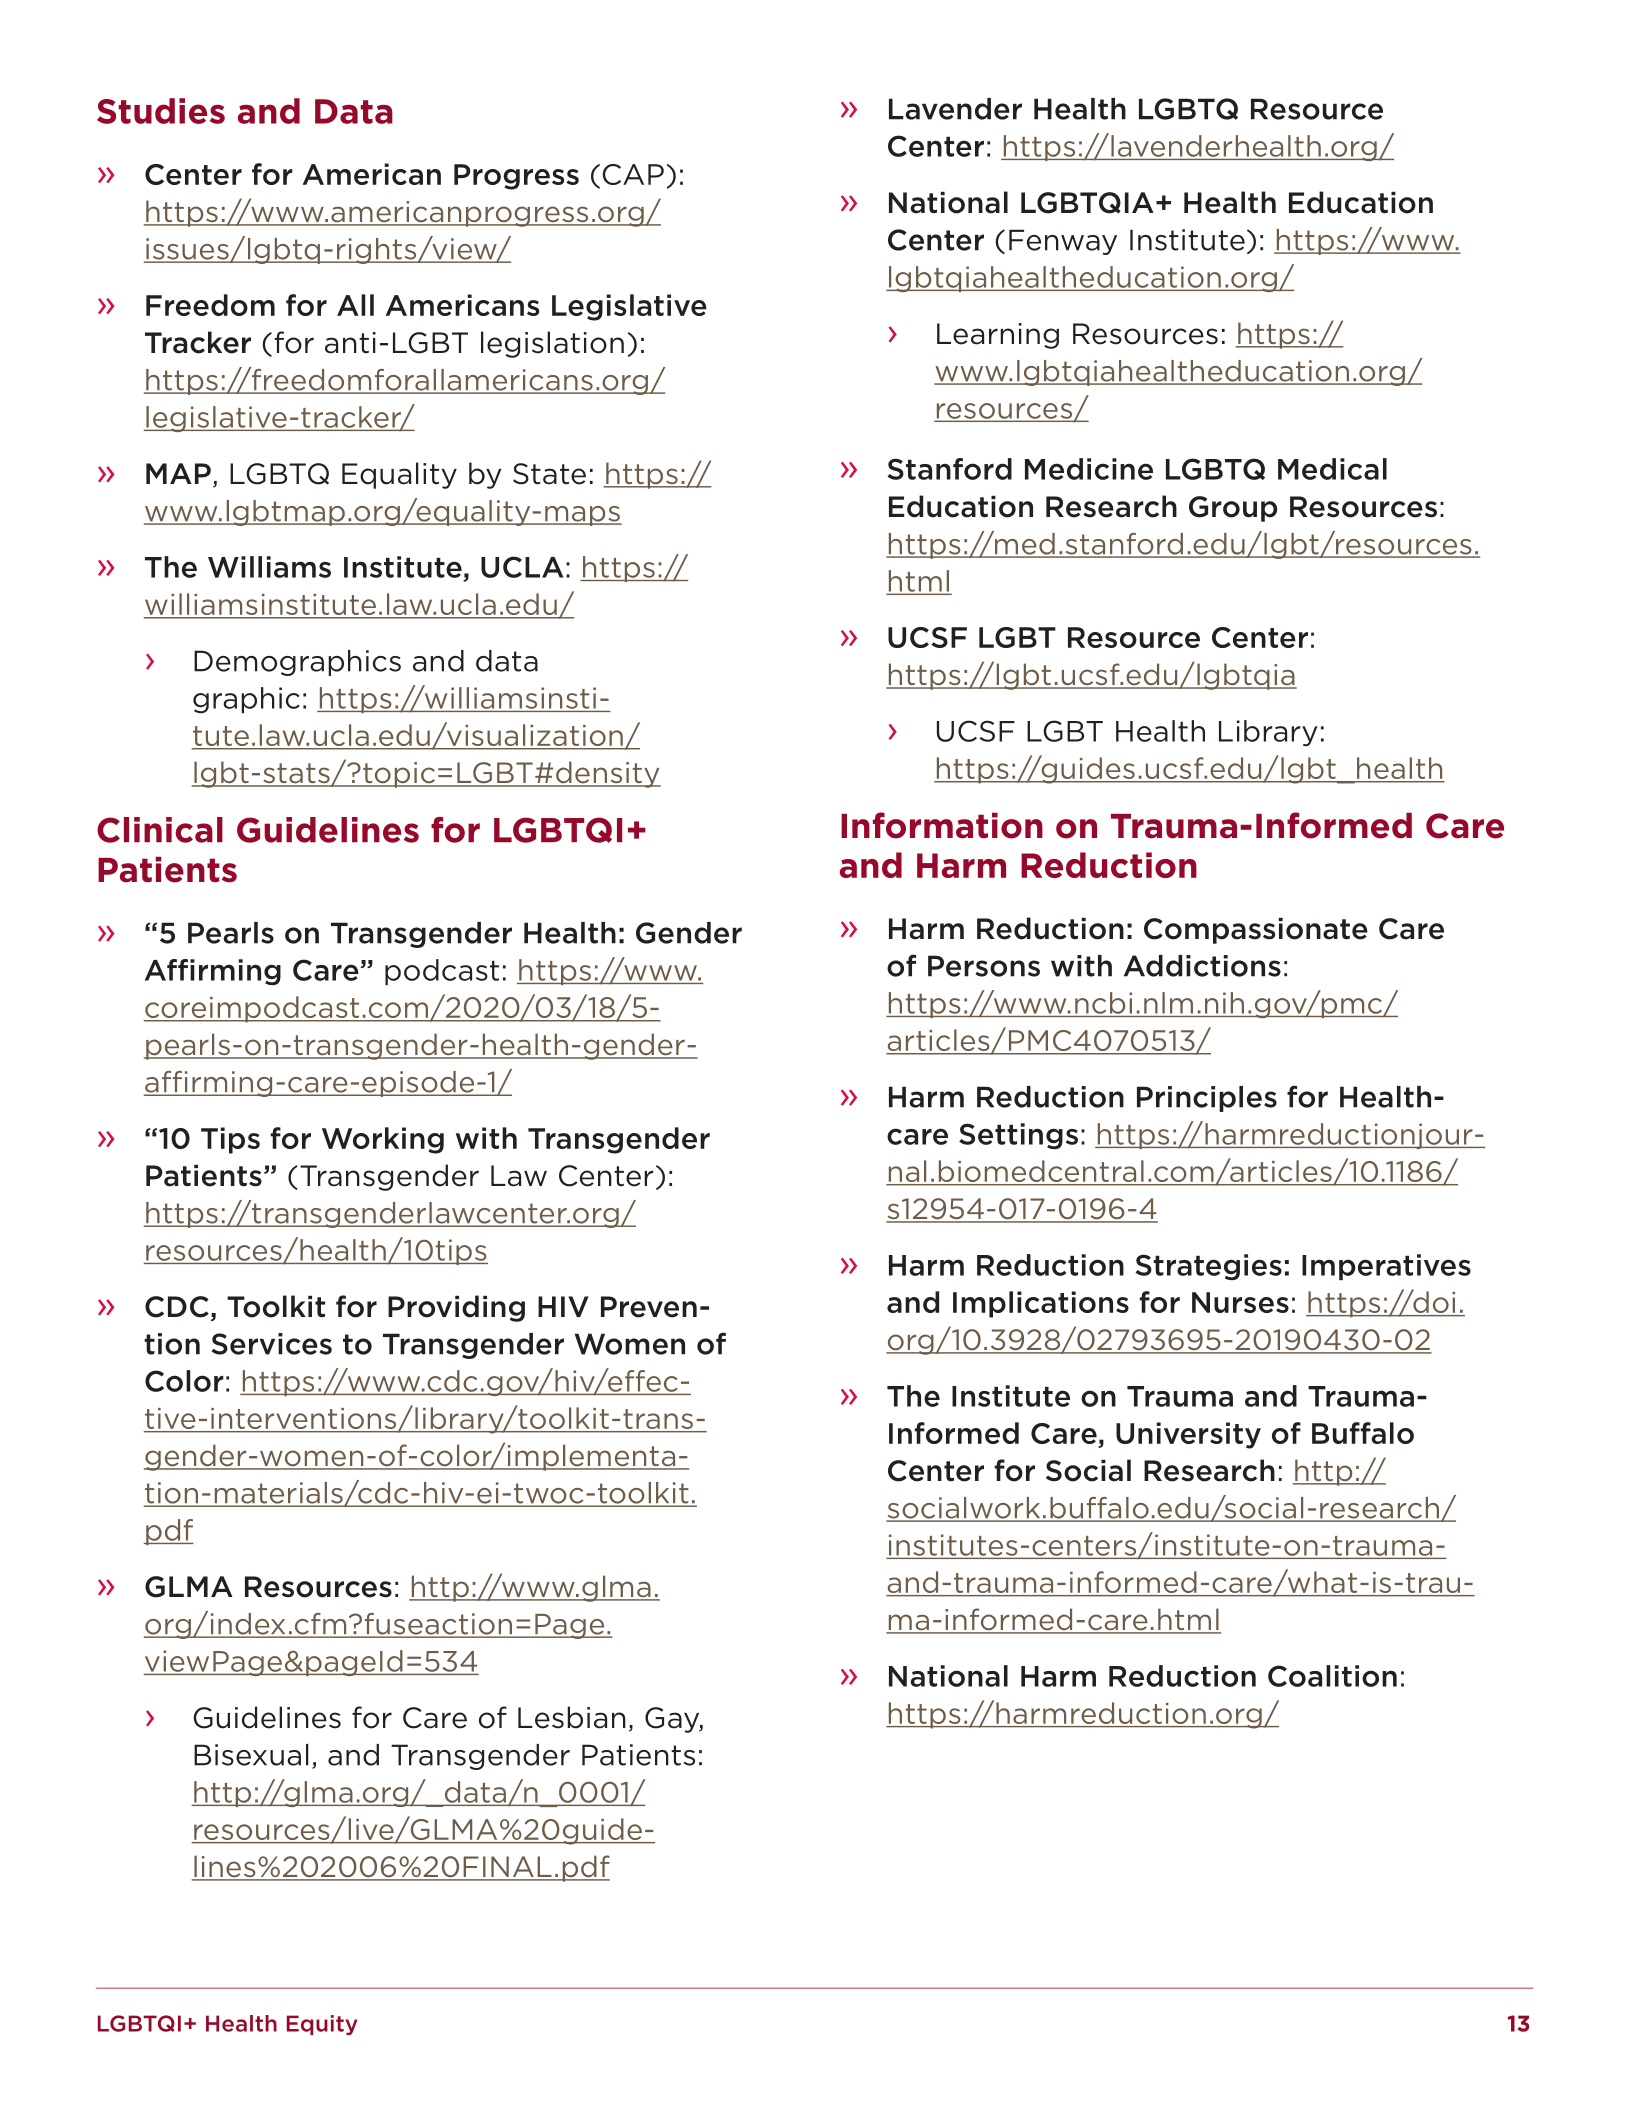  Describe the element at coordinates (322, 2025) in the screenshot. I see `Equity` at that location.
